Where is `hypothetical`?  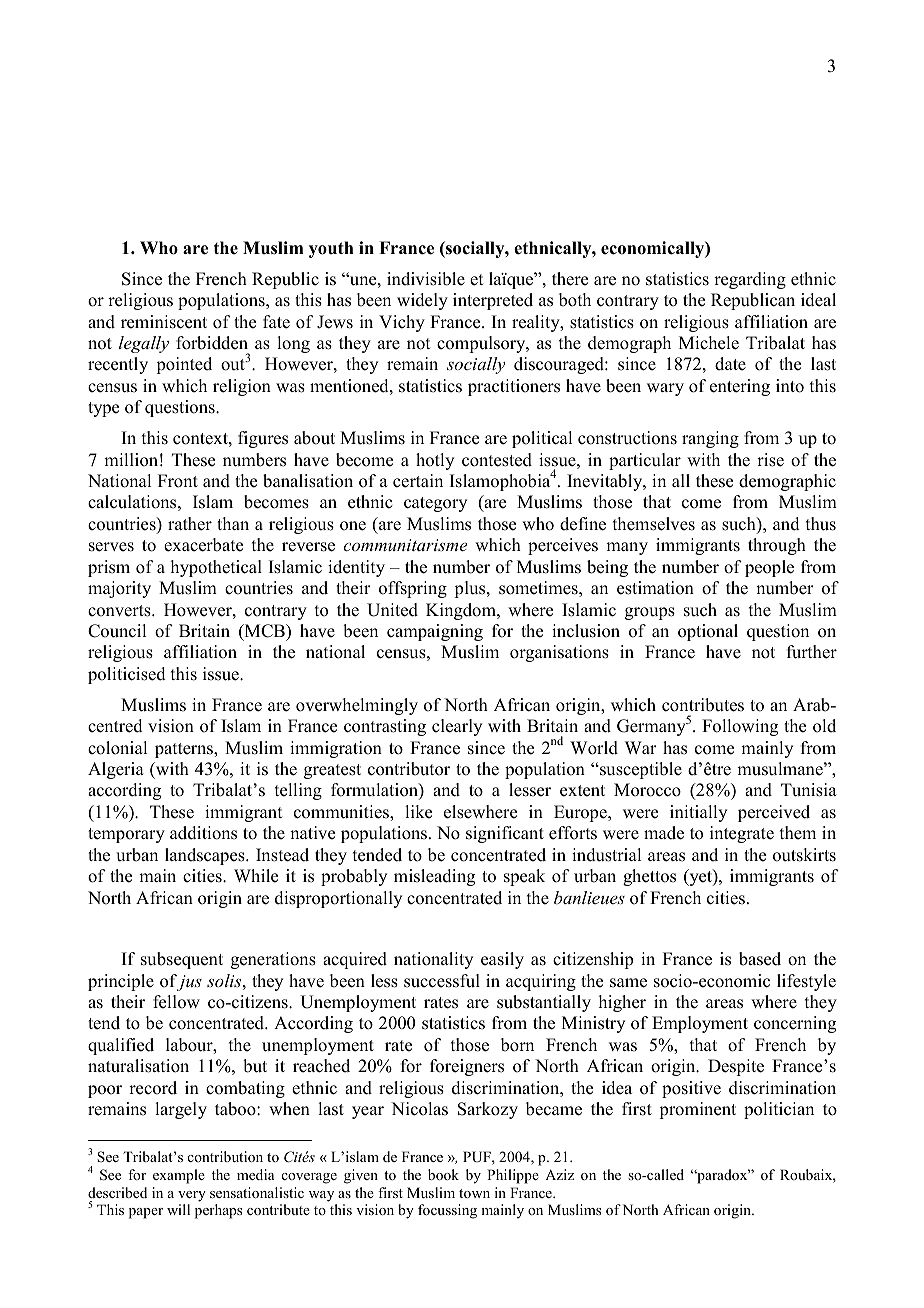
hypothetical is located at coordinates (216, 568).
